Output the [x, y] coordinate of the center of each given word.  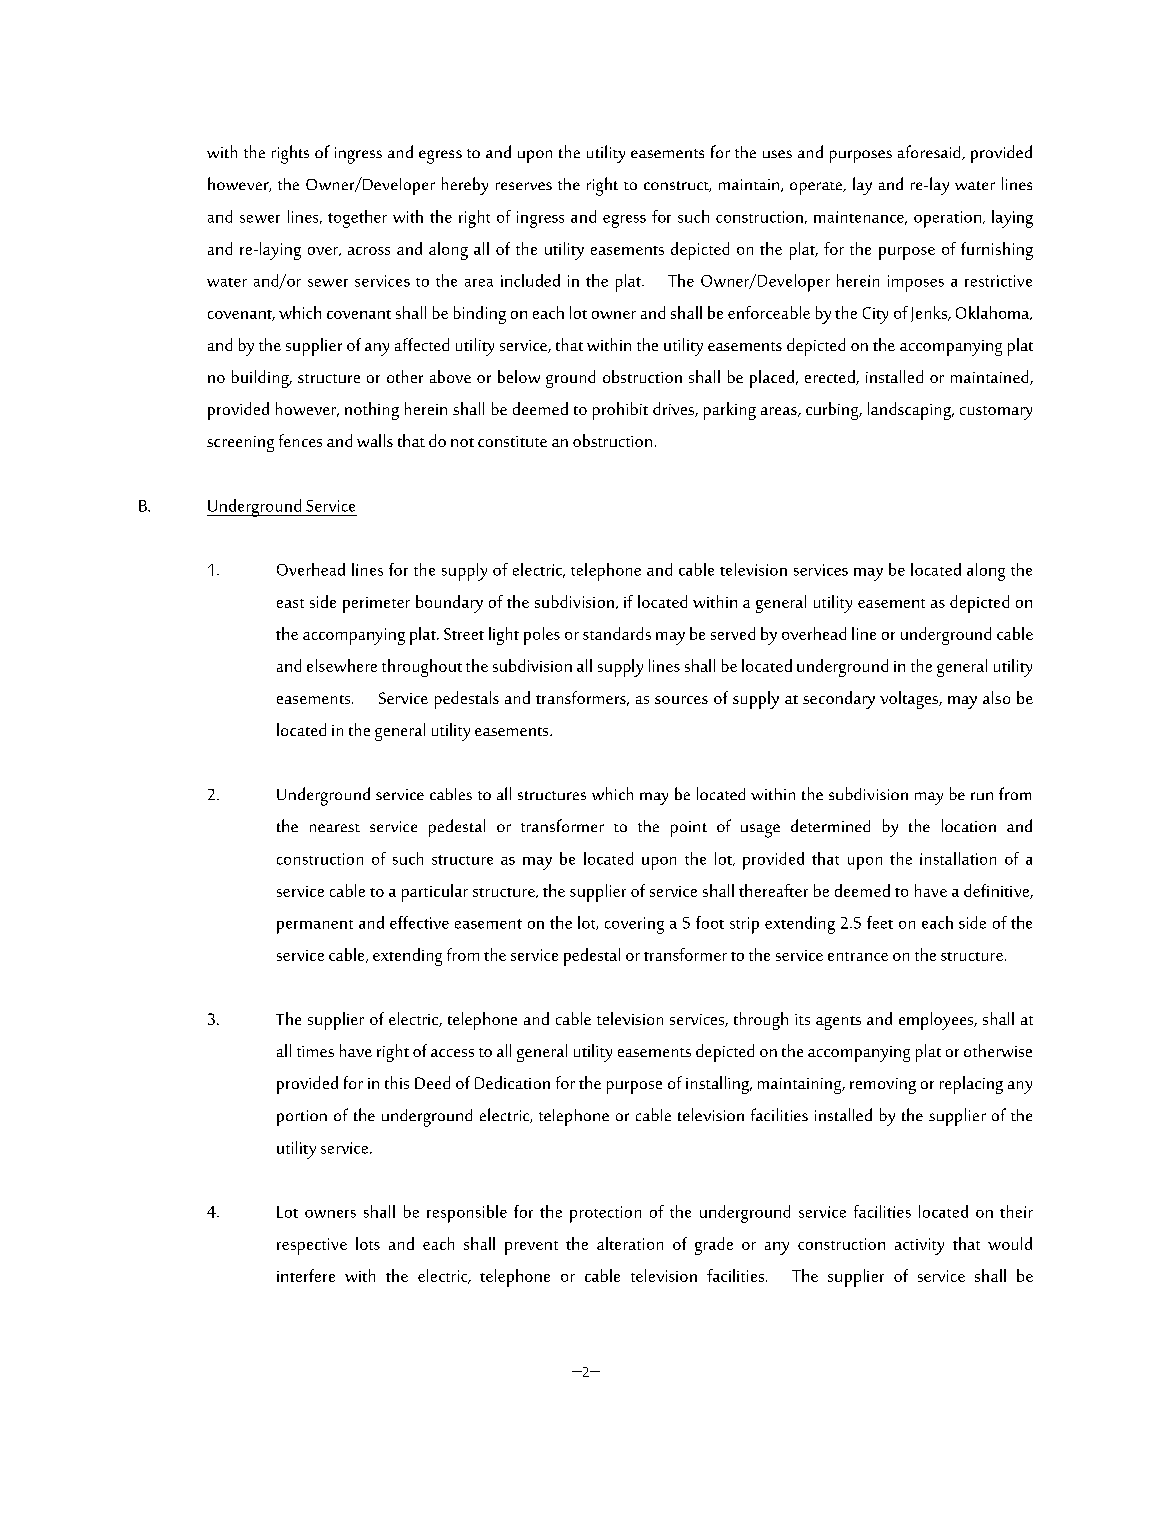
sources [681, 700]
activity [919, 1246]
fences [300, 440]
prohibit [620, 411]
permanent [315, 927]
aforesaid [930, 152]
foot [710, 922]
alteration [630, 1243]
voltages [910, 700]
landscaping [910, 411]
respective [312, 1246]
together [357, 219]
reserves [524, 186]
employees [937, 1021]
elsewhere [342, 665]
